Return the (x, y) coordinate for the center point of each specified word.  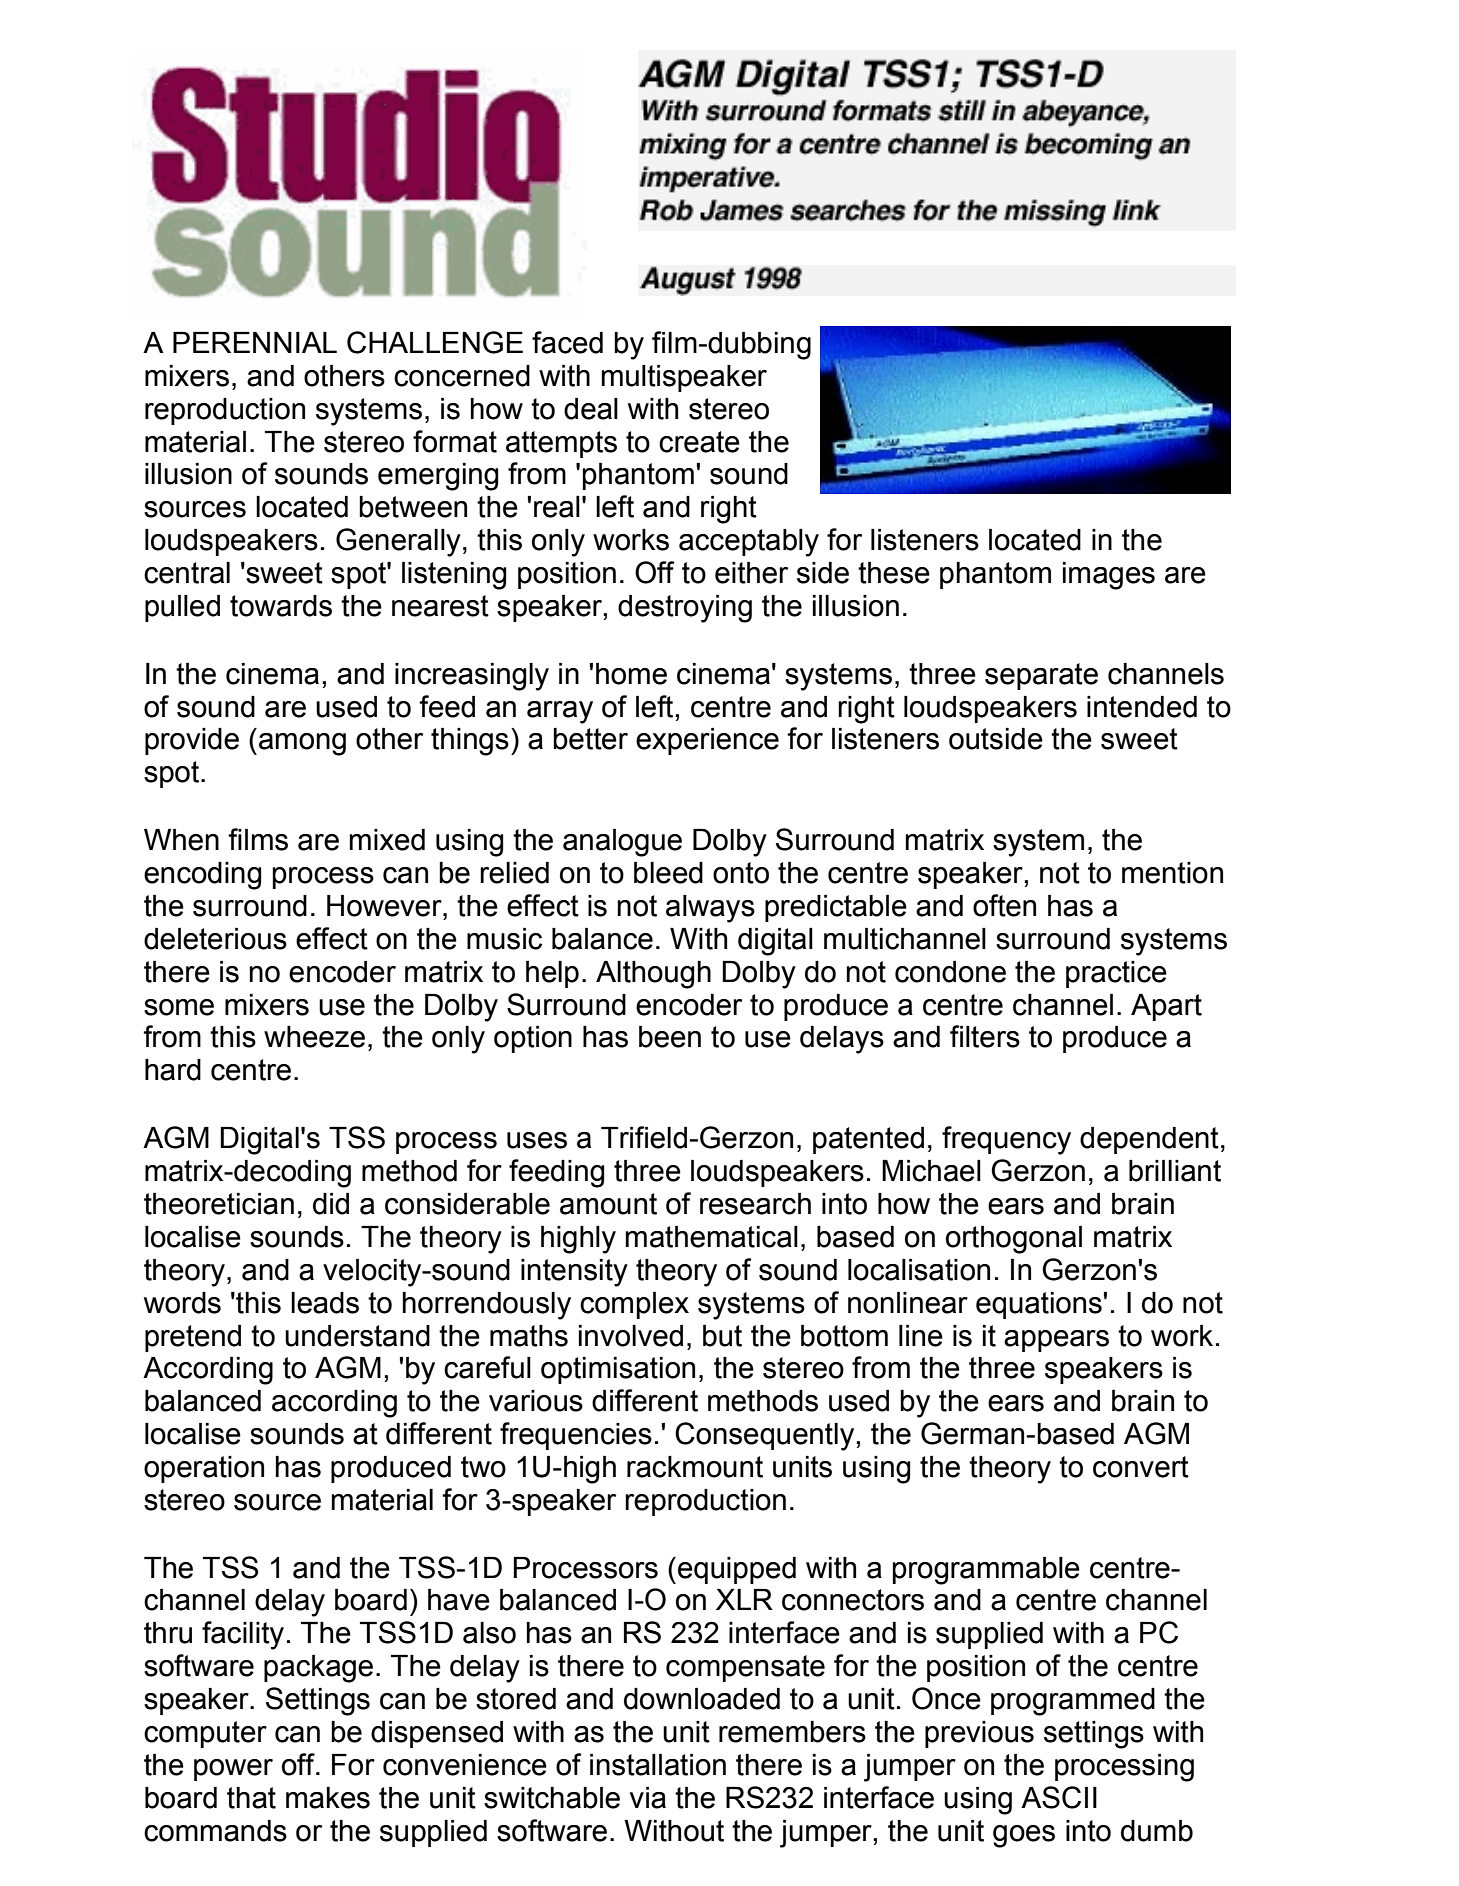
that (251, 1798)
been (670, 1037)
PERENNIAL (255, 342)
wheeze (314, 1037)
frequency (1006, 1140)
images (1109, 576)
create (699, 442)
